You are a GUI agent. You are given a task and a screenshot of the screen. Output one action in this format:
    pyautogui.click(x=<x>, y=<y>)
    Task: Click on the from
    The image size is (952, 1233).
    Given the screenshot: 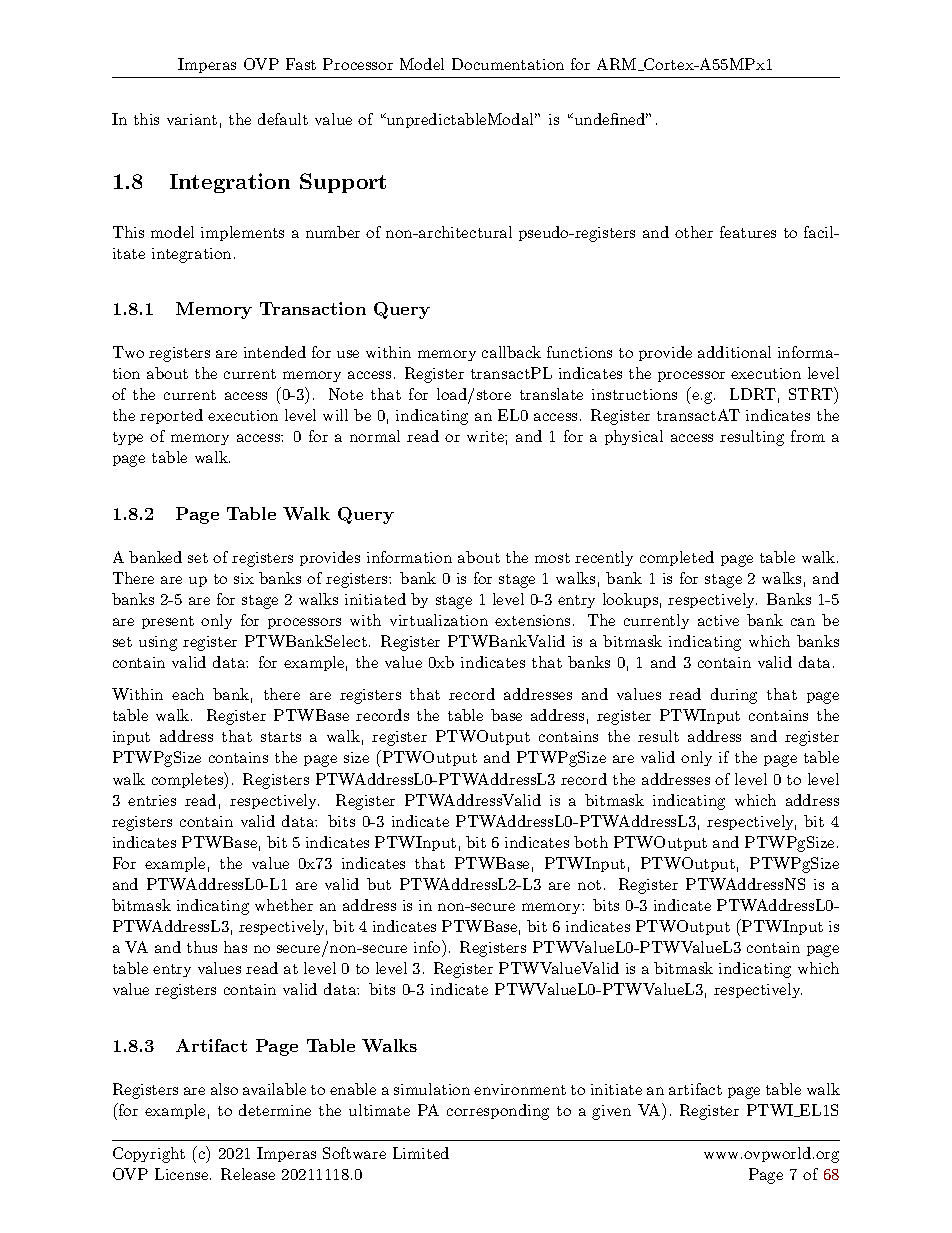 What is the action you would take?
    pyautogui.click(x=808, y=436)
